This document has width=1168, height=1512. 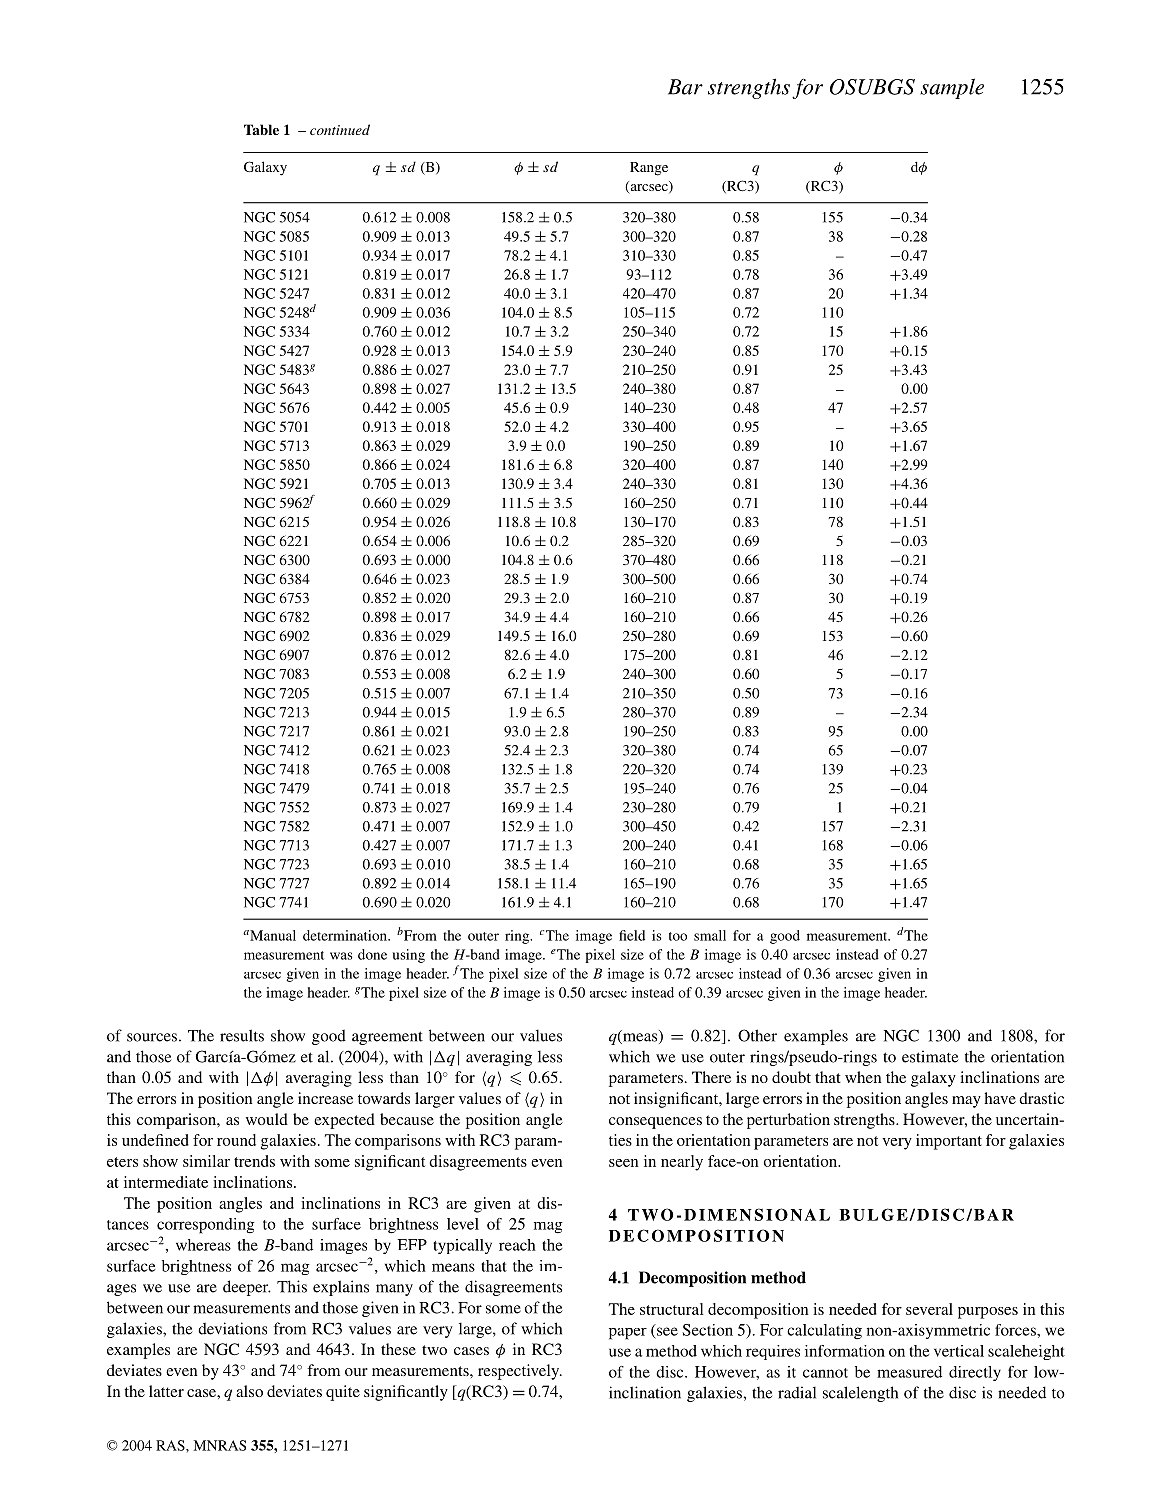 I want to click on estimate, so click(x=930, y=1056).
